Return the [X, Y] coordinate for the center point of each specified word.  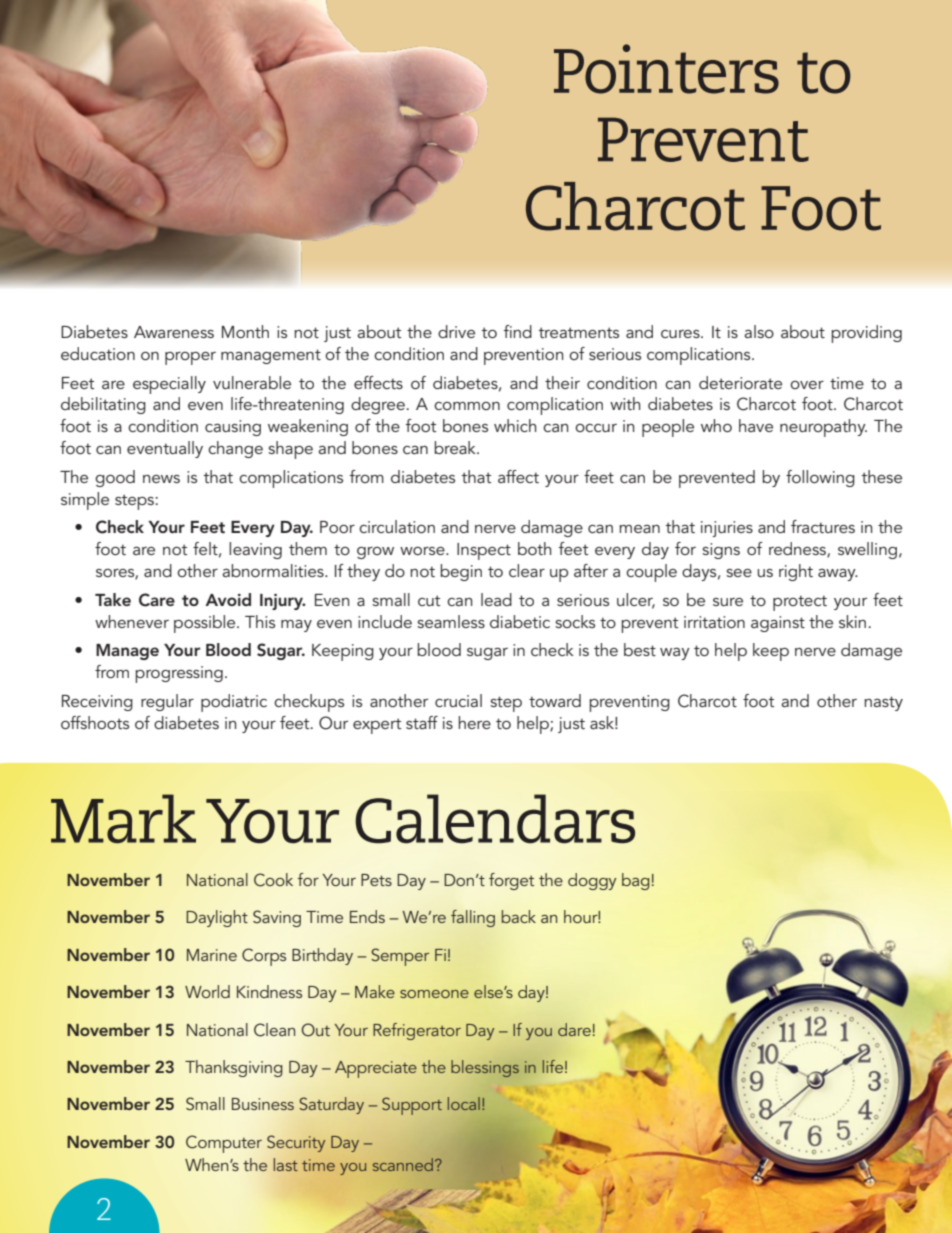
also [759, 331]
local [464, 1103]
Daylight [217, 918]
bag [636, 881]
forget [511, 881]
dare [574, 1029]
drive [456, 331]
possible [206, 624]
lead [496, 599]
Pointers [666, 69]
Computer [224, 1144]
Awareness [174, 332]
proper [190, 358]
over [807, 385]
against [778, 624]
